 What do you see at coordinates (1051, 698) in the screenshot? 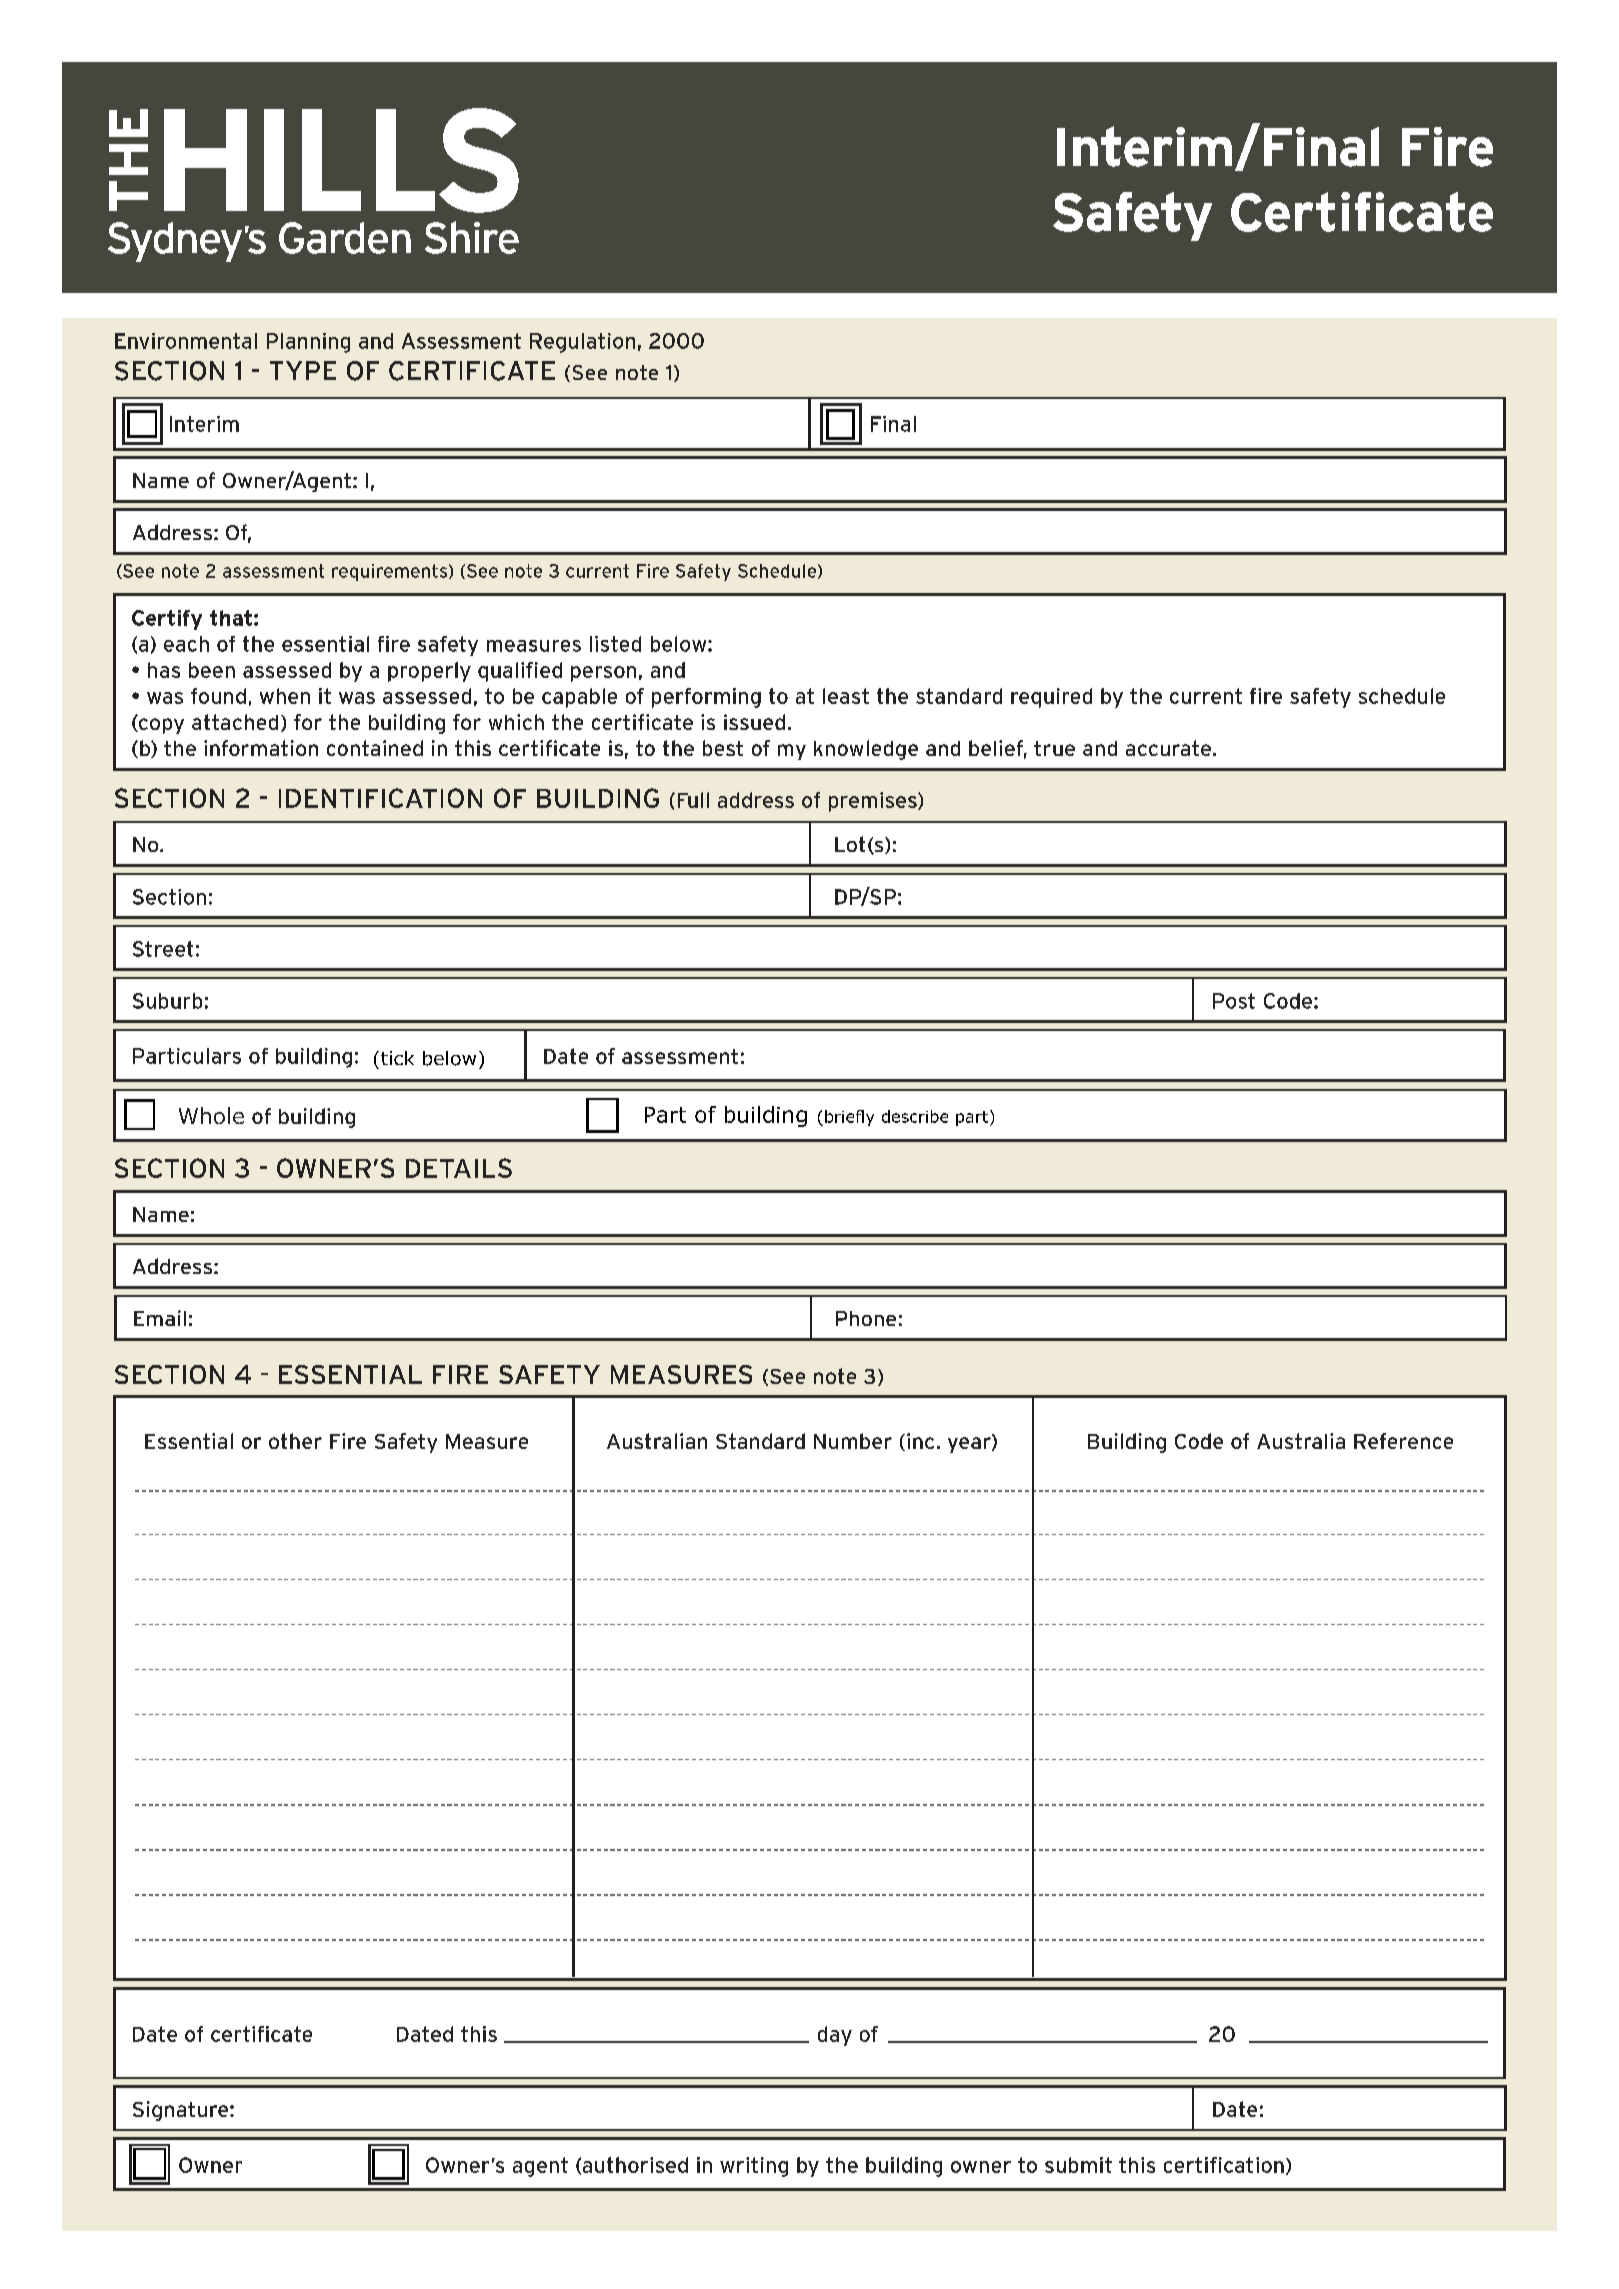
I see `required` at bounding box center [1051, 698].
